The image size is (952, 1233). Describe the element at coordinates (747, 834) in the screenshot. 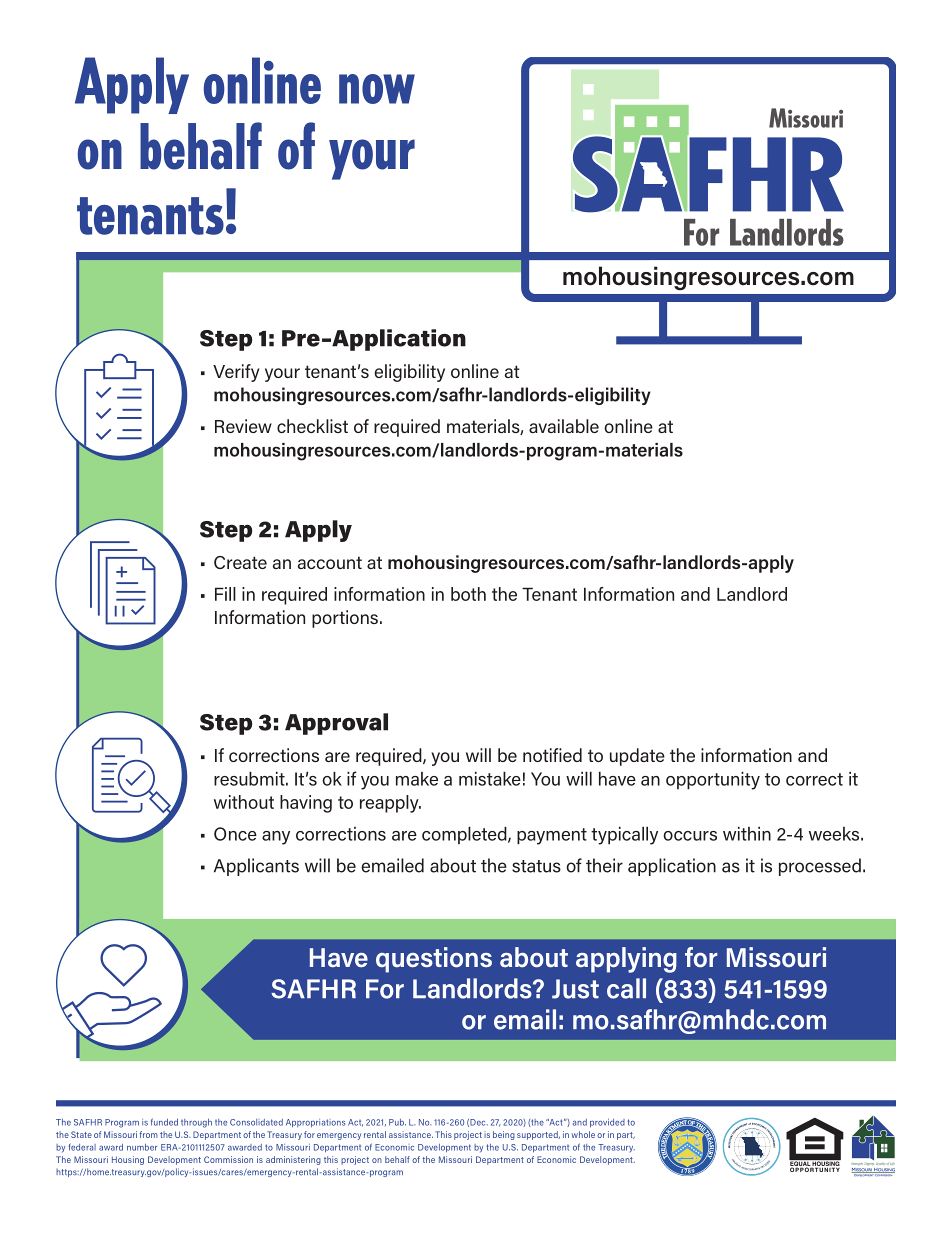

I see `within` at that location.
